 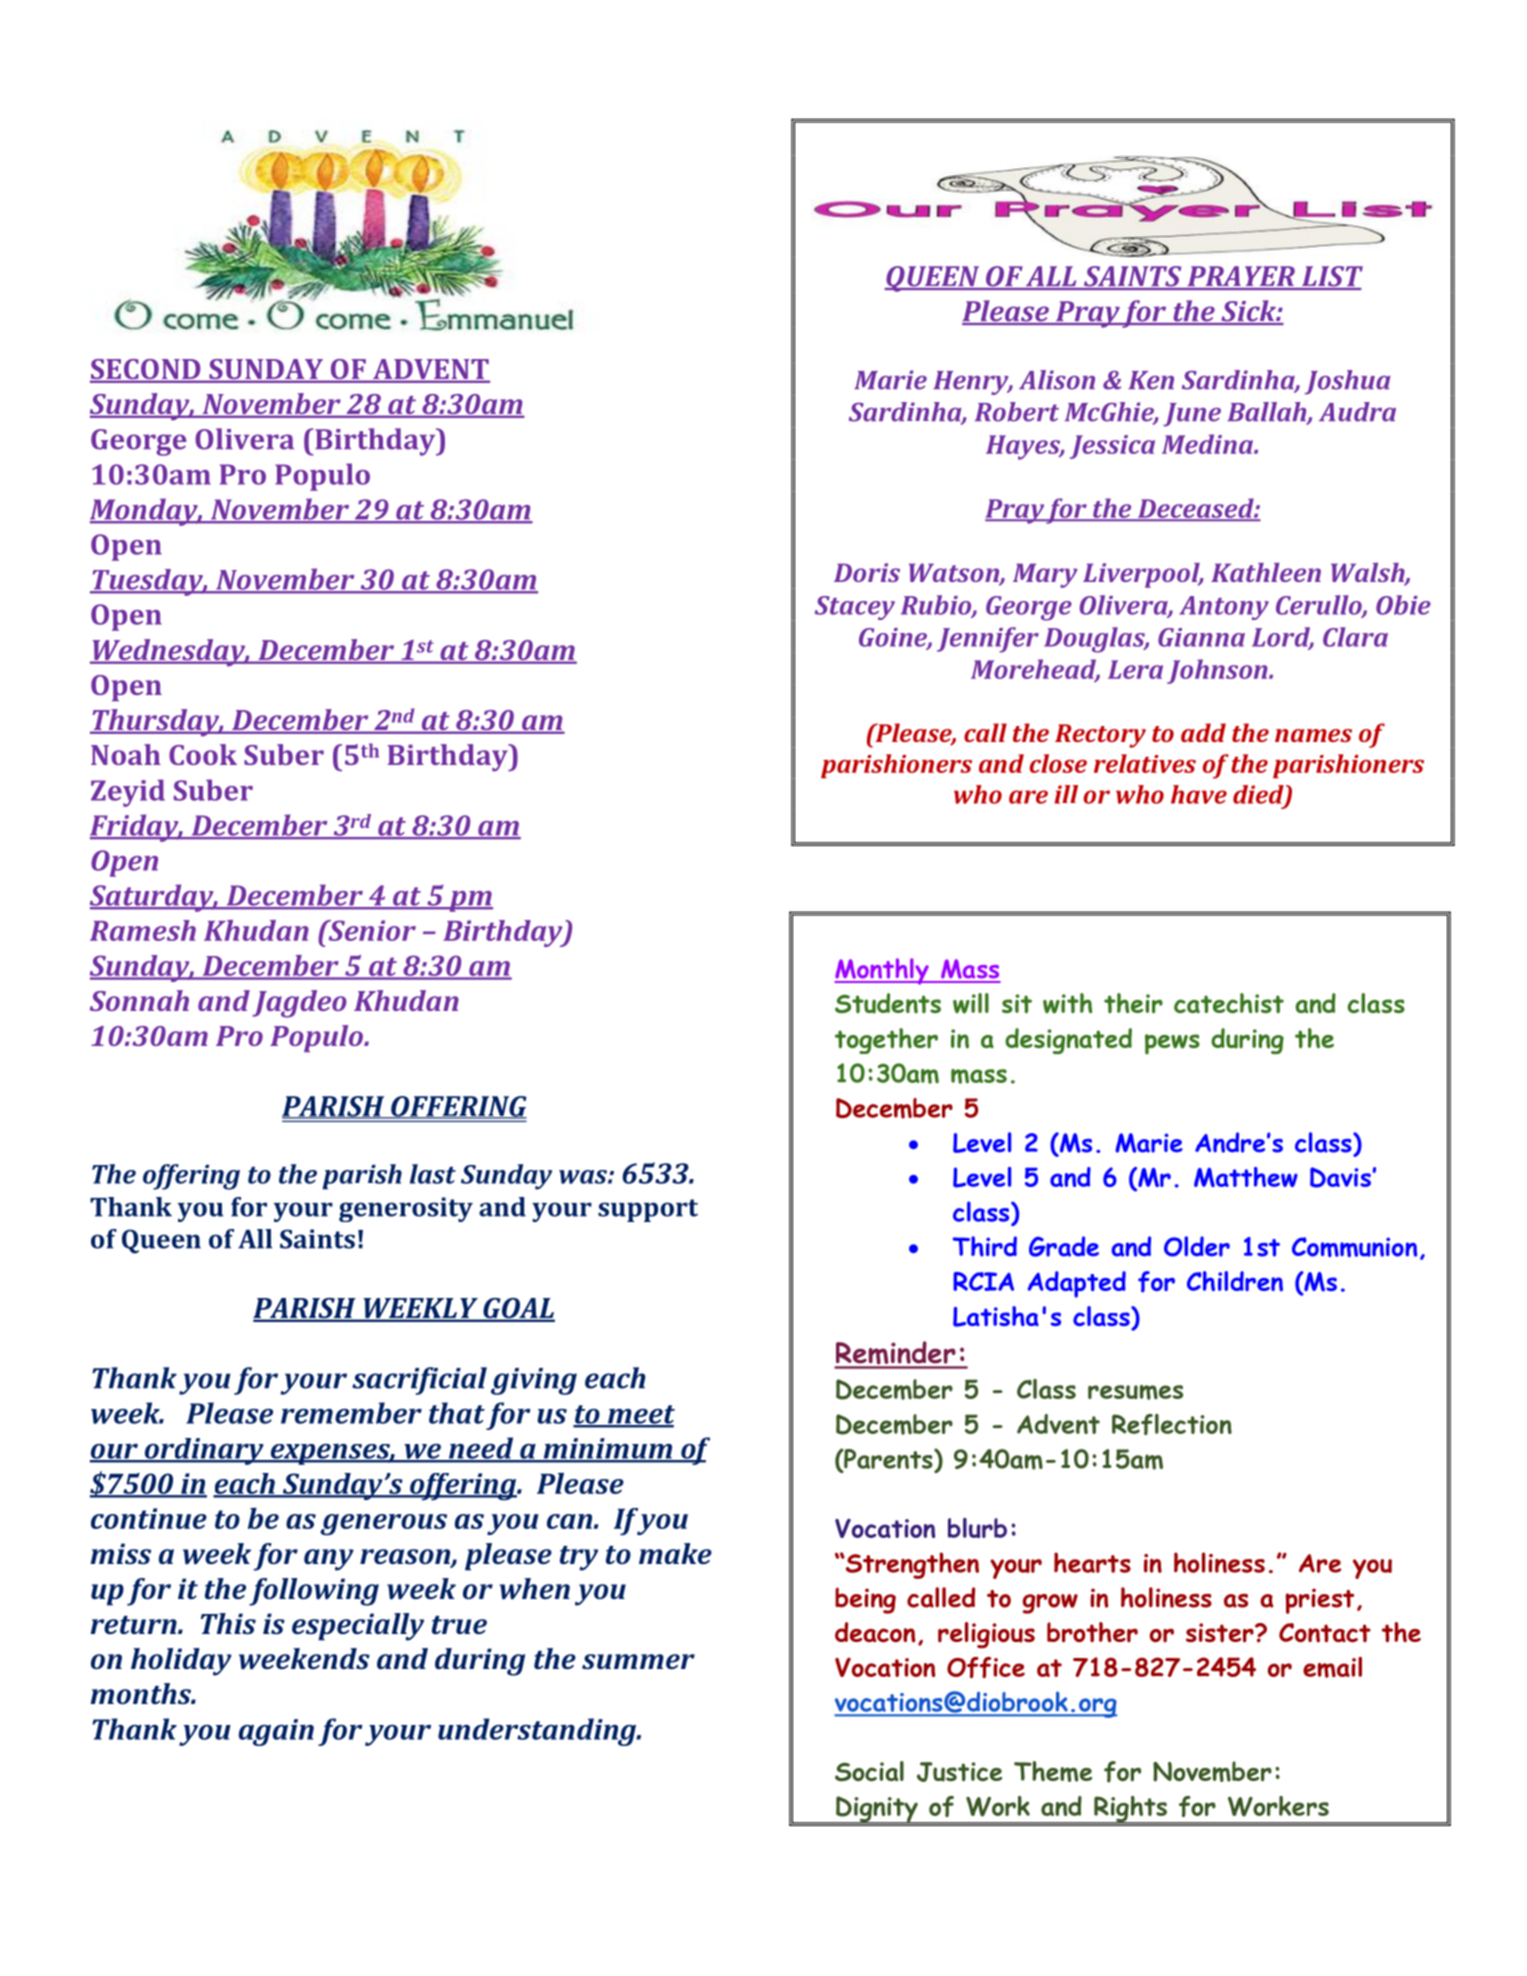 I want to click on Social, so click(x=869, y=1771).
